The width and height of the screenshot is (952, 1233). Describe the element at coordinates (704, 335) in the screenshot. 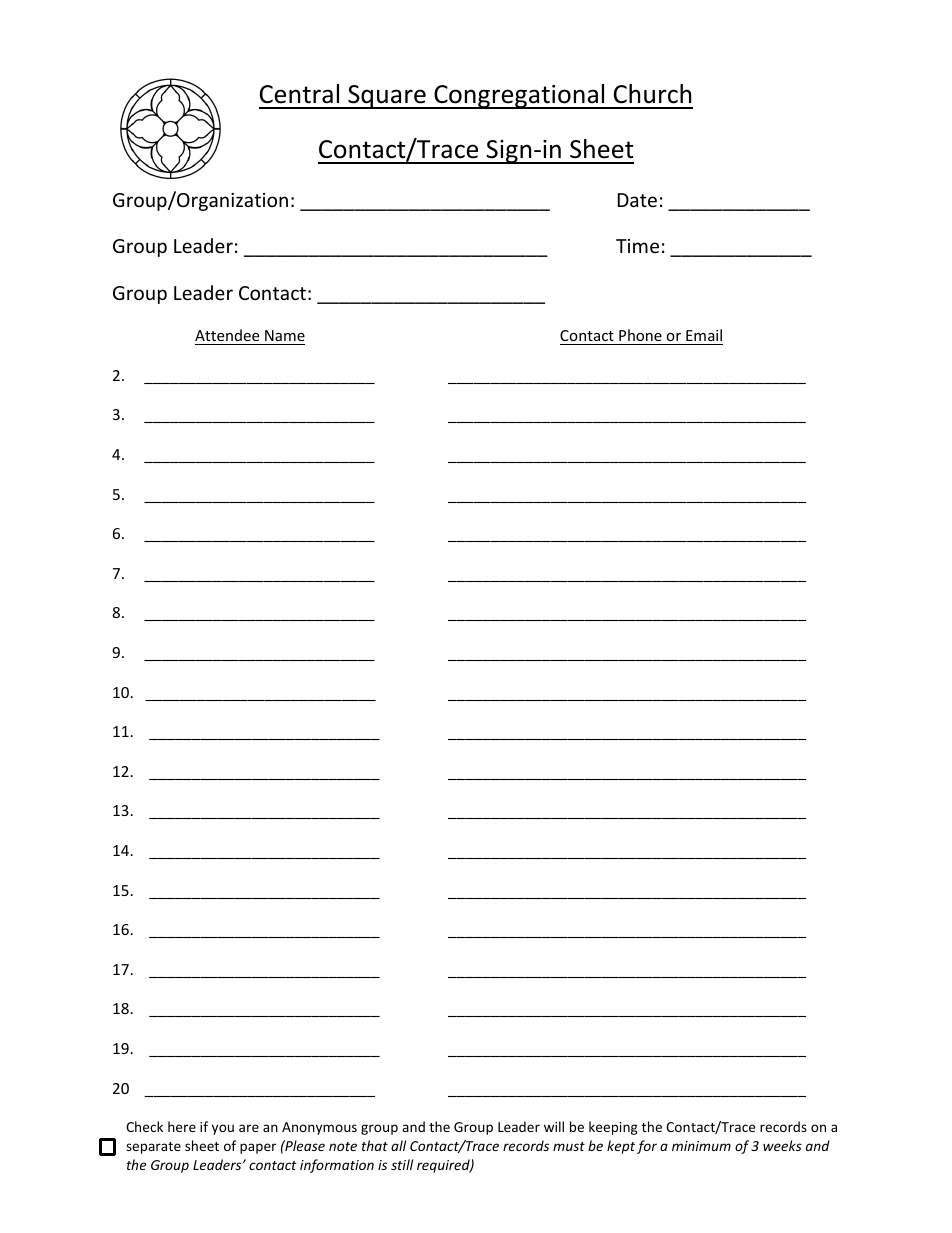

I see `Email` at that location.
